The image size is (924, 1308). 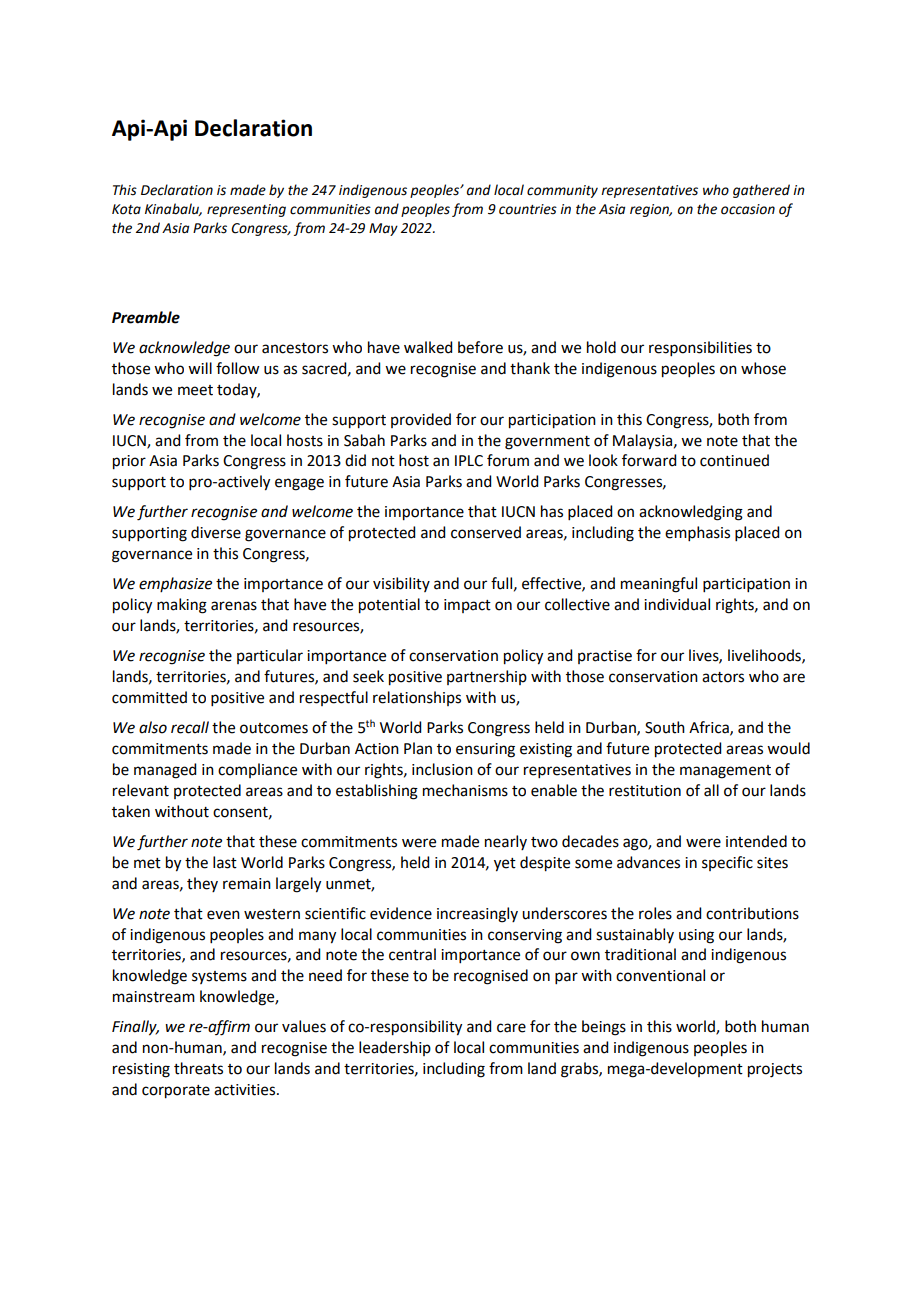 What do you see at coordinates (198, 1068) in the document?
I see `threats` at bounding box center [198, 1068].
